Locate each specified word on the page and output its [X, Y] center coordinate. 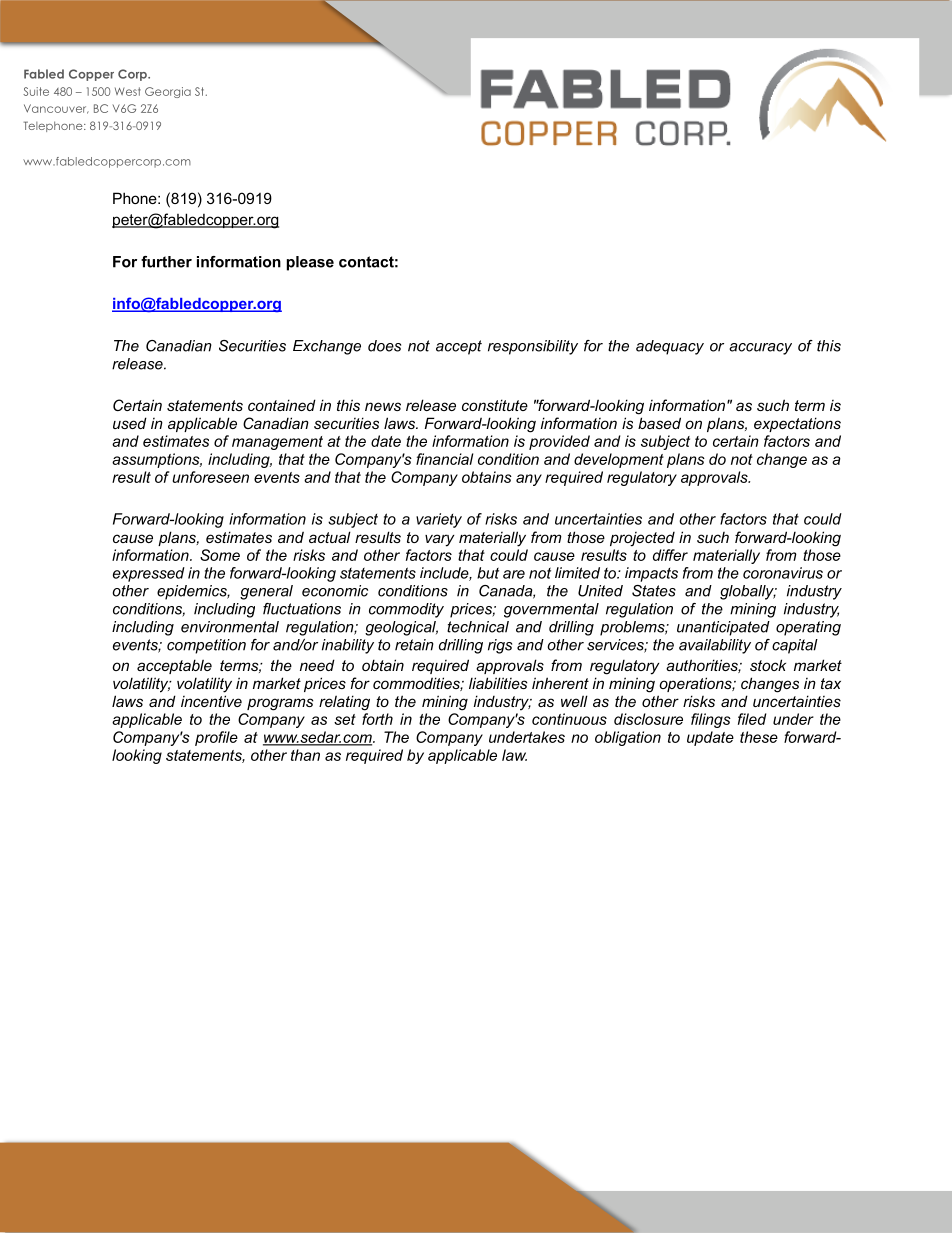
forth [377, 719]
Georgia [168, 92]
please [310, 263]
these [759, 737]
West [128, 91]
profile [216, 738]
